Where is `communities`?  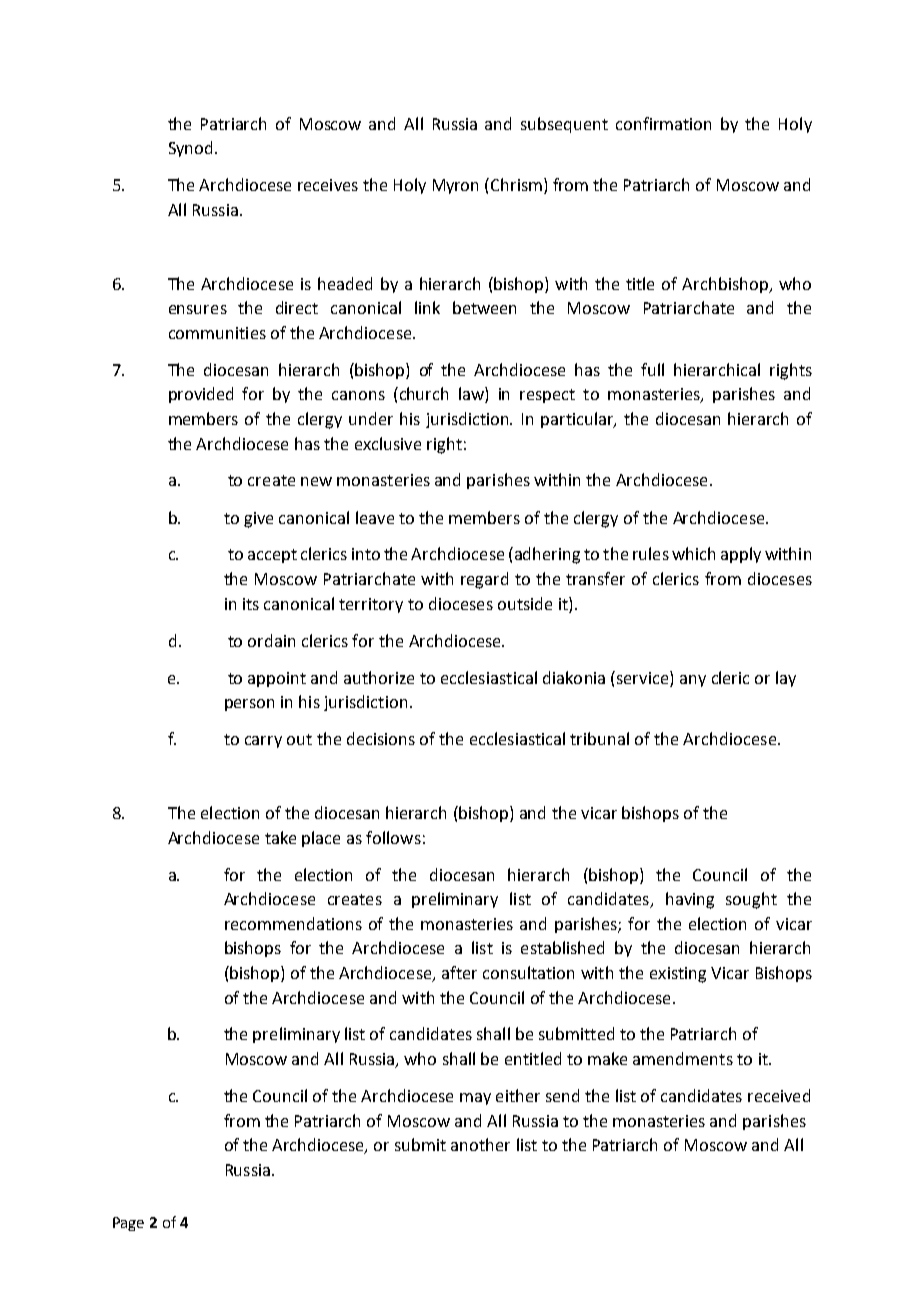
communities is located at coordinates (217, 333).
